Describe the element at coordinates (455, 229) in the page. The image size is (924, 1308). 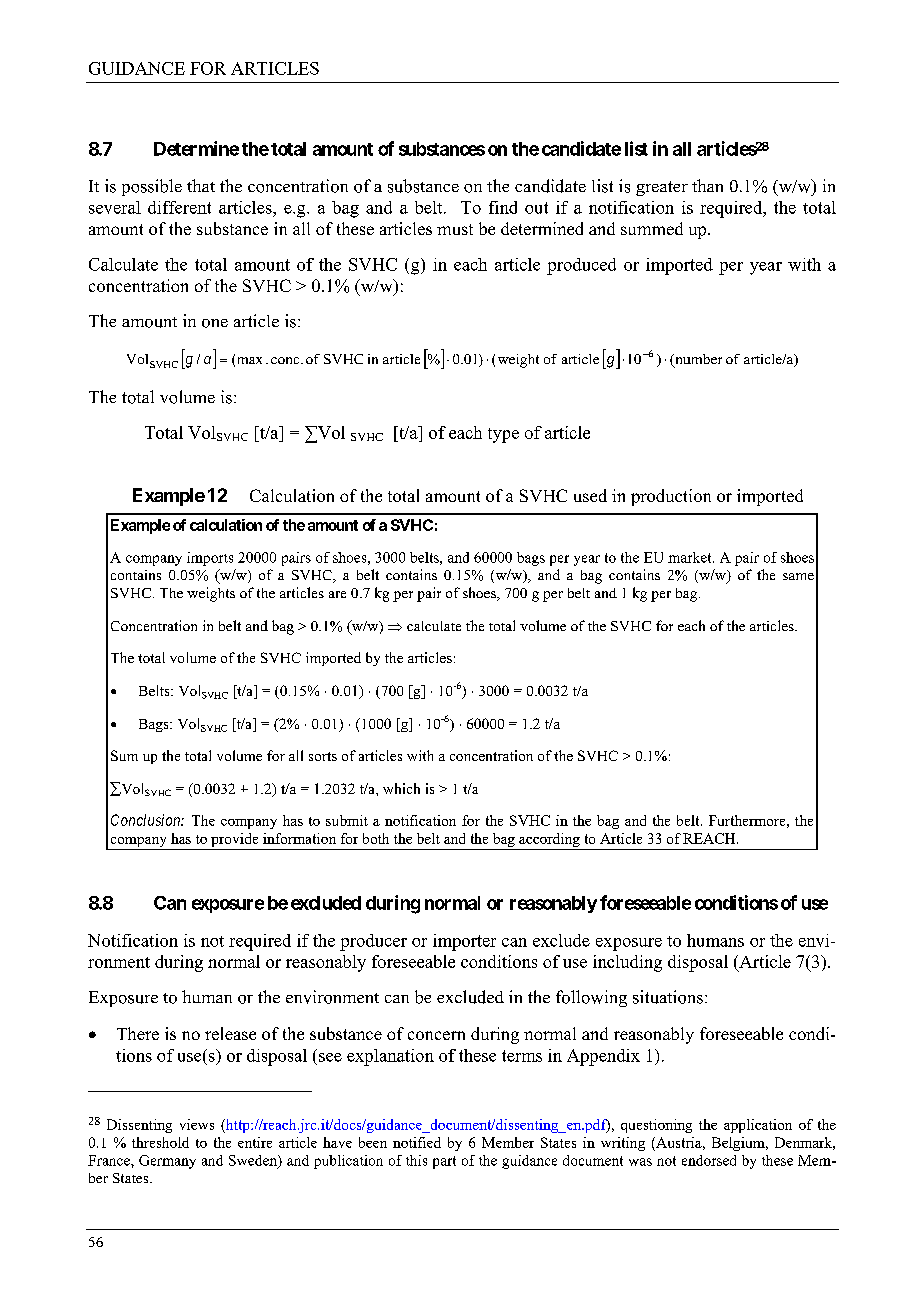
I see `must` at that location.
